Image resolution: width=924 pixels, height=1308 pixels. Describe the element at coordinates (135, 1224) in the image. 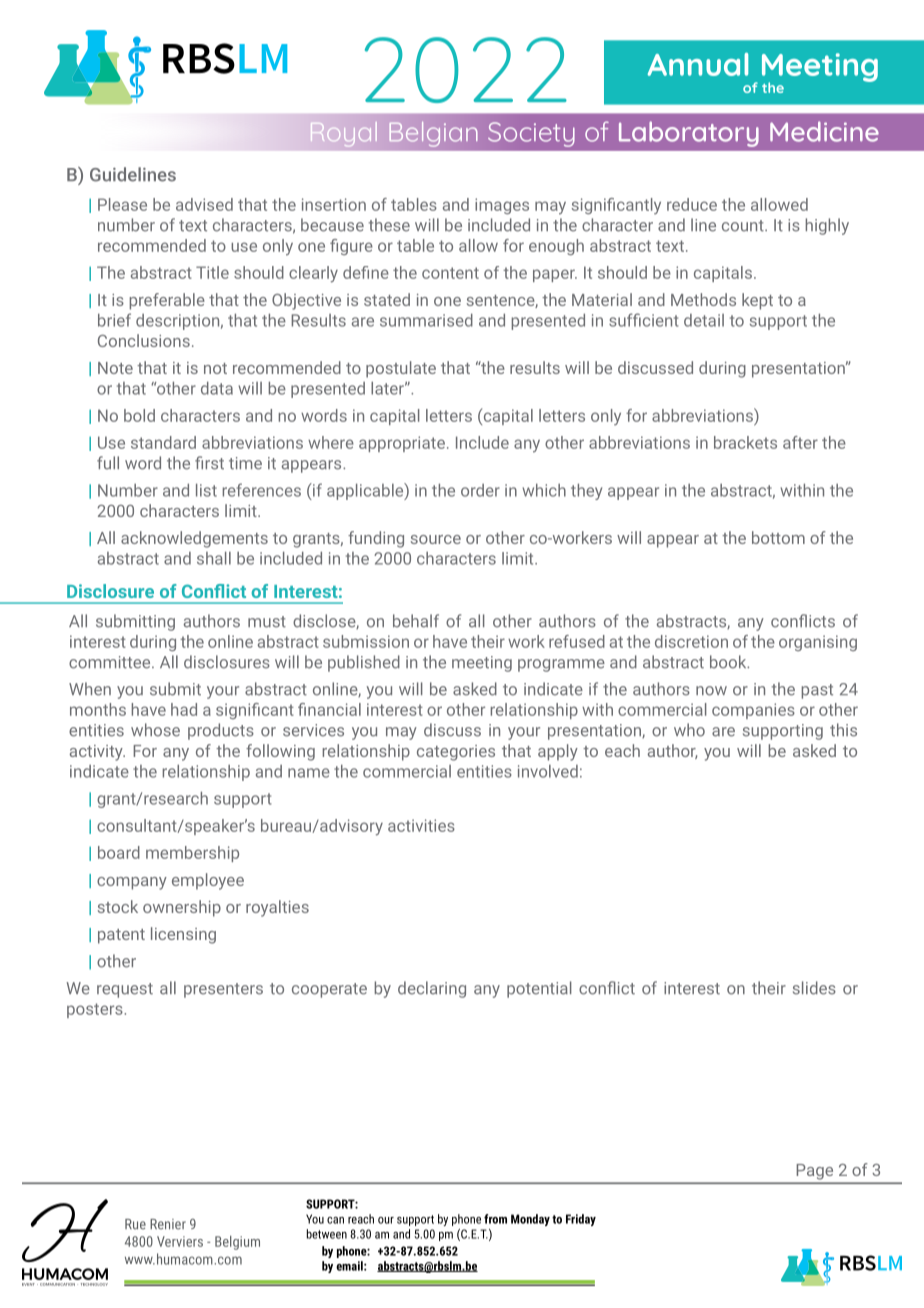

I see `Rue` at that location.
